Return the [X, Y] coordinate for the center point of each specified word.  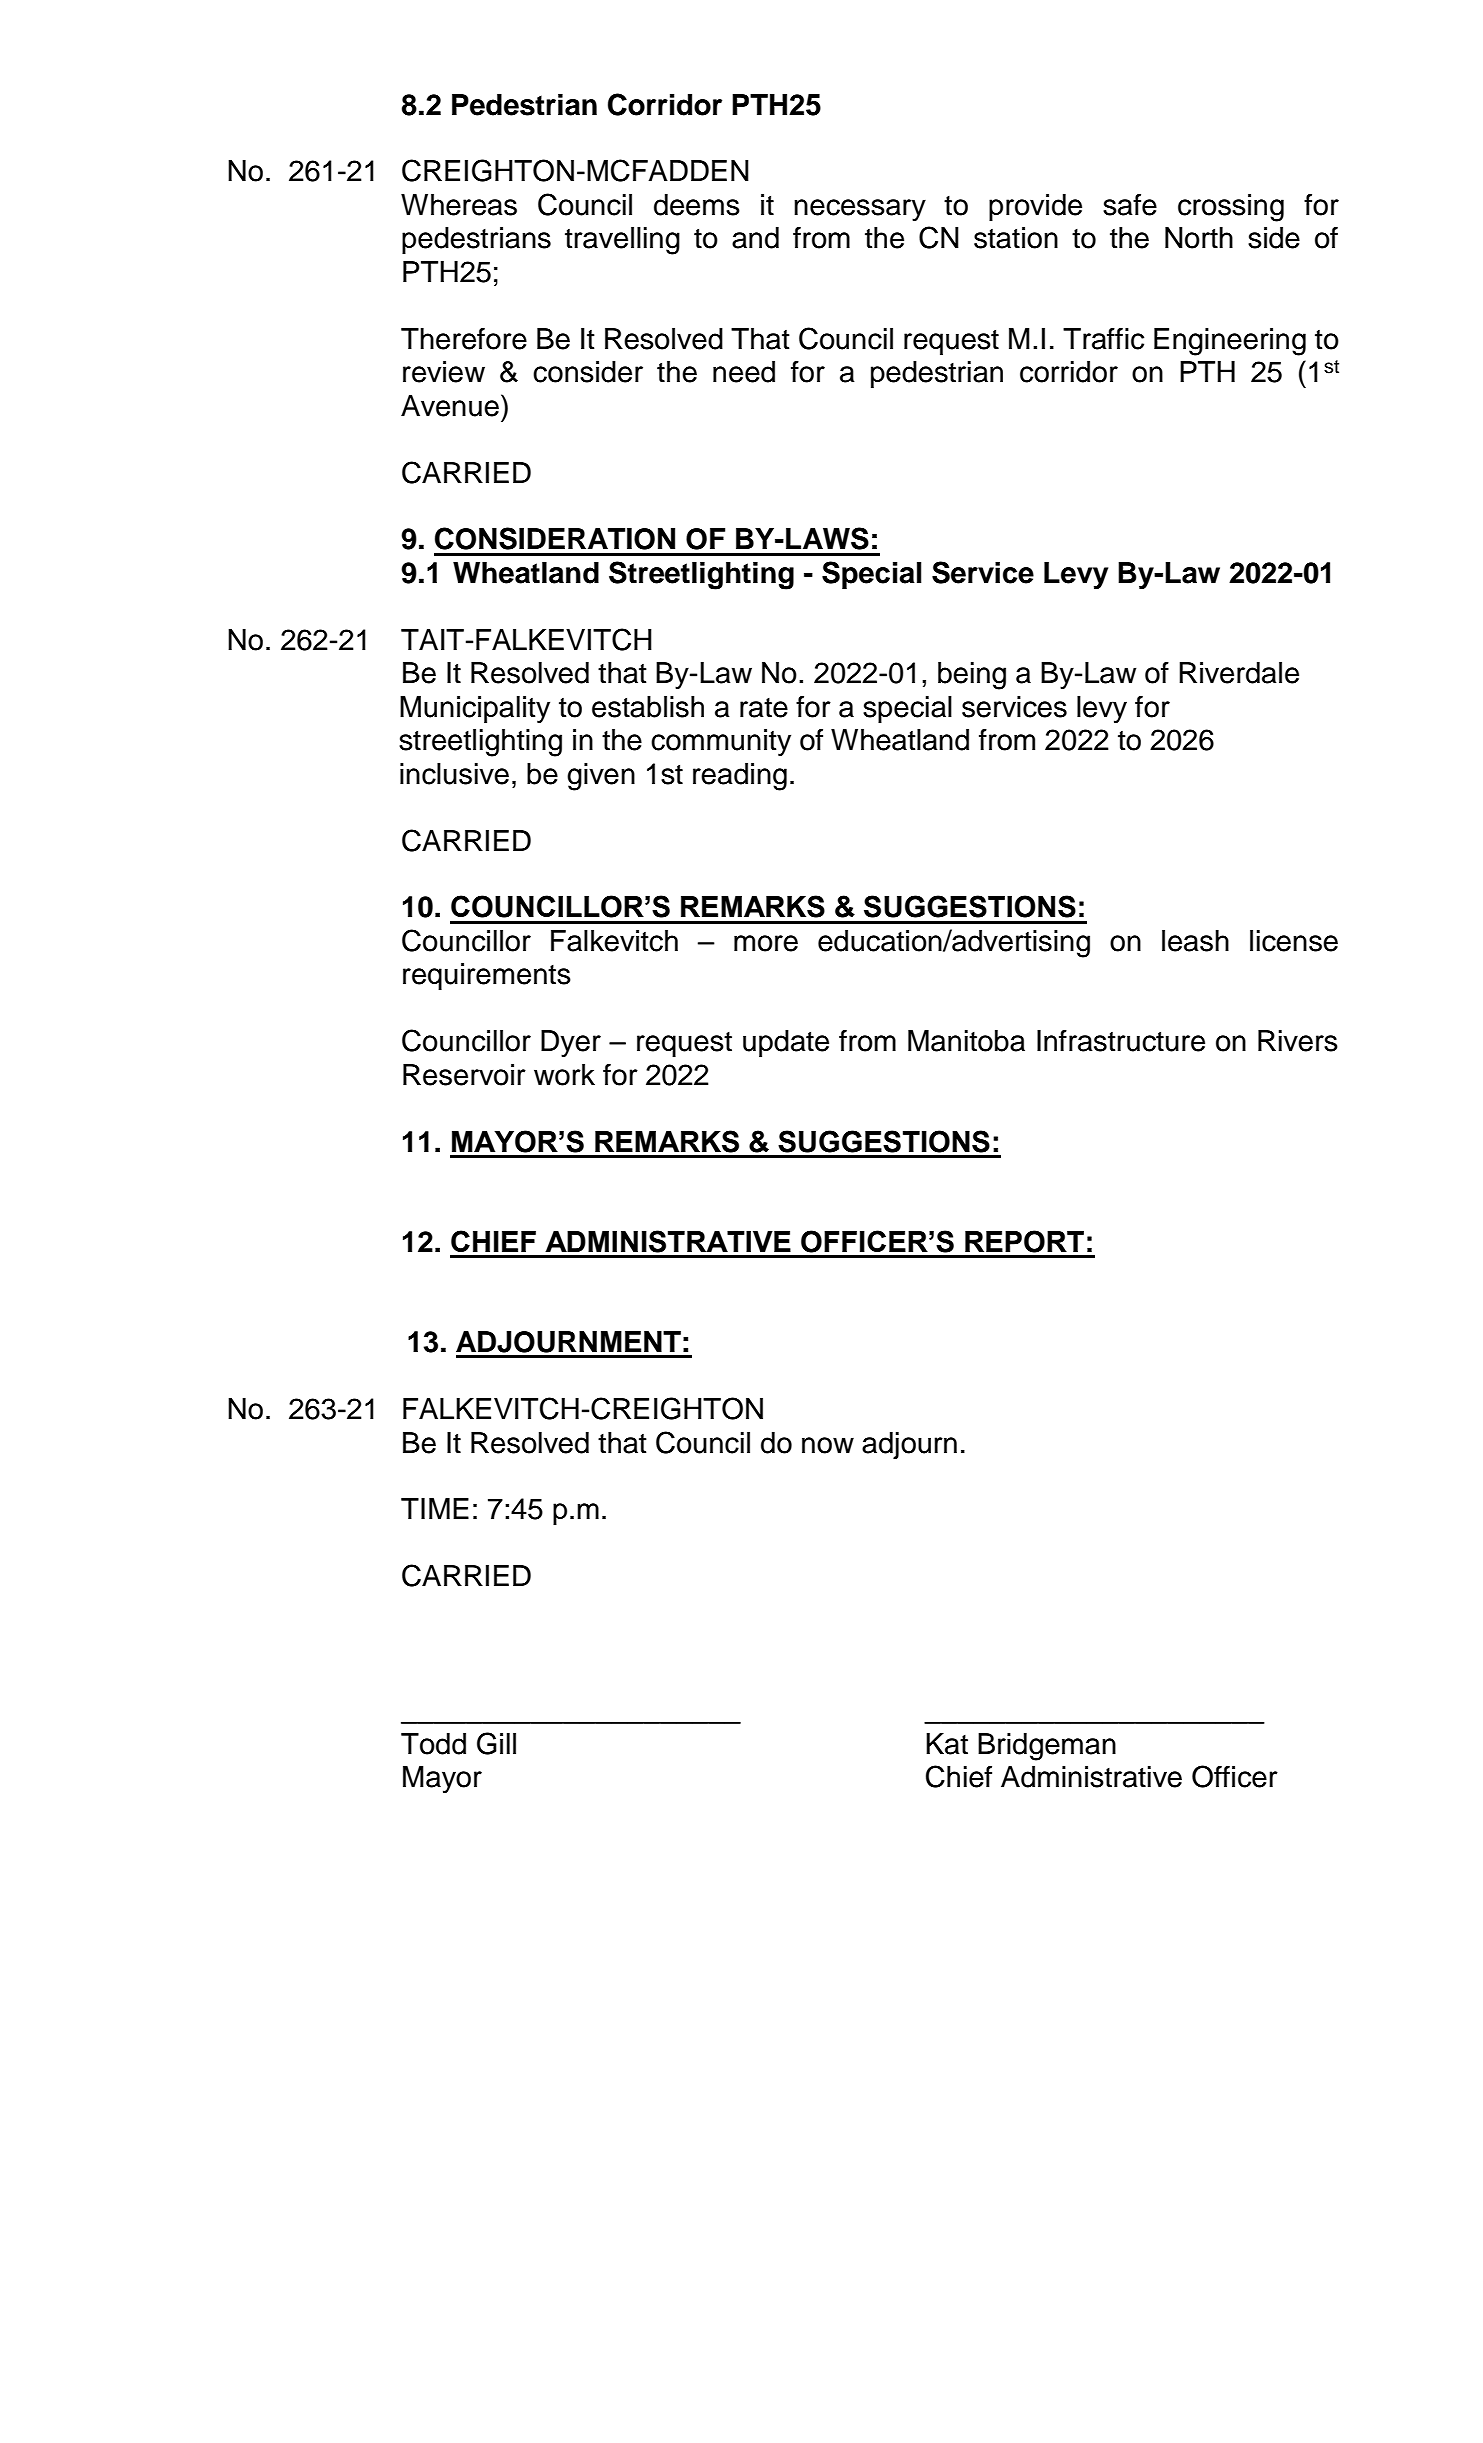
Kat [947, 1744]
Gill [496, 1743]
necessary [860, 210]
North [1199, 238]
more [766, 943]
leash [1195, 941]
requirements [487, 976]
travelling [622, 241]
